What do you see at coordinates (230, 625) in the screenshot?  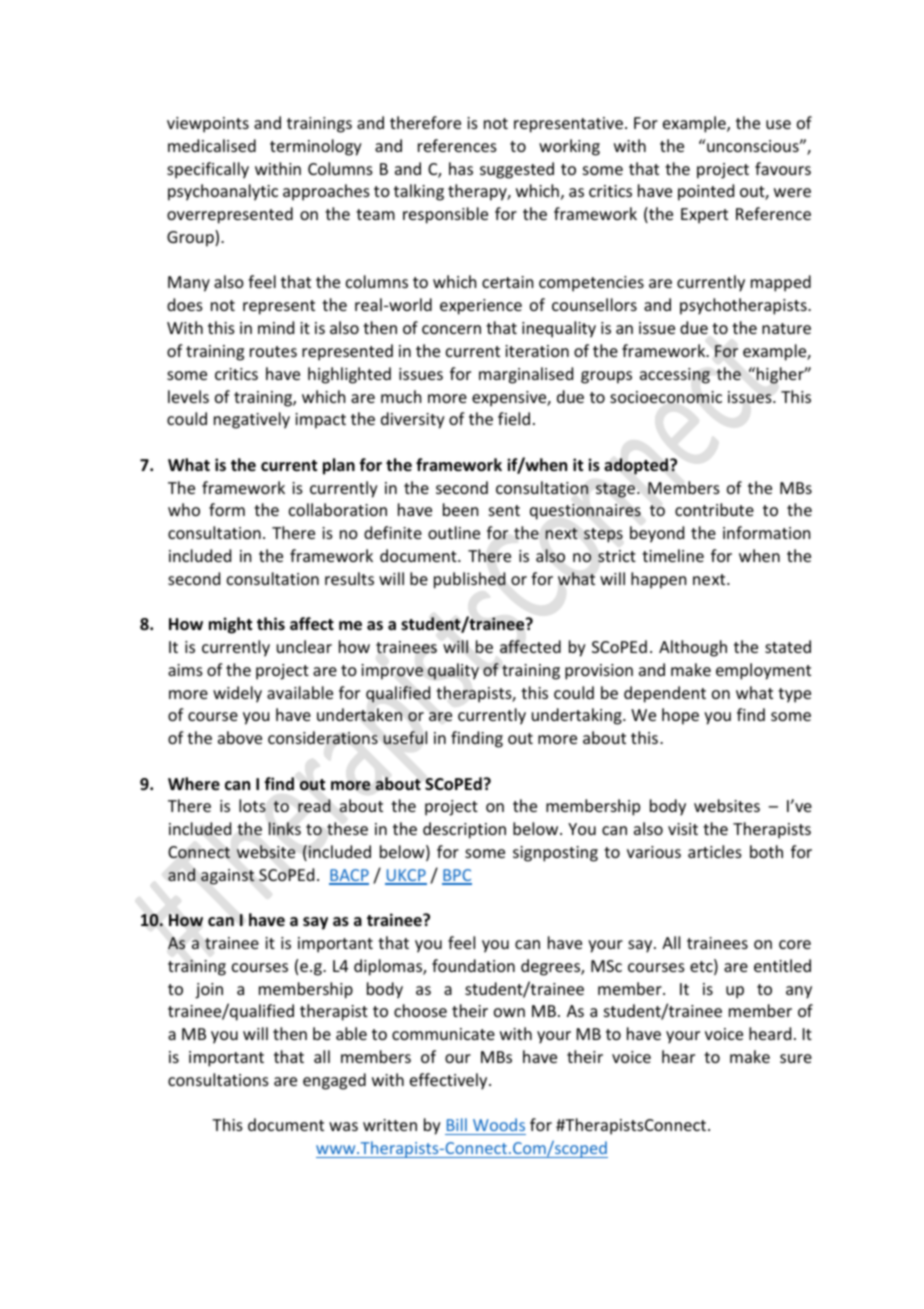 I see `might` at bounding box center [230, 625].
